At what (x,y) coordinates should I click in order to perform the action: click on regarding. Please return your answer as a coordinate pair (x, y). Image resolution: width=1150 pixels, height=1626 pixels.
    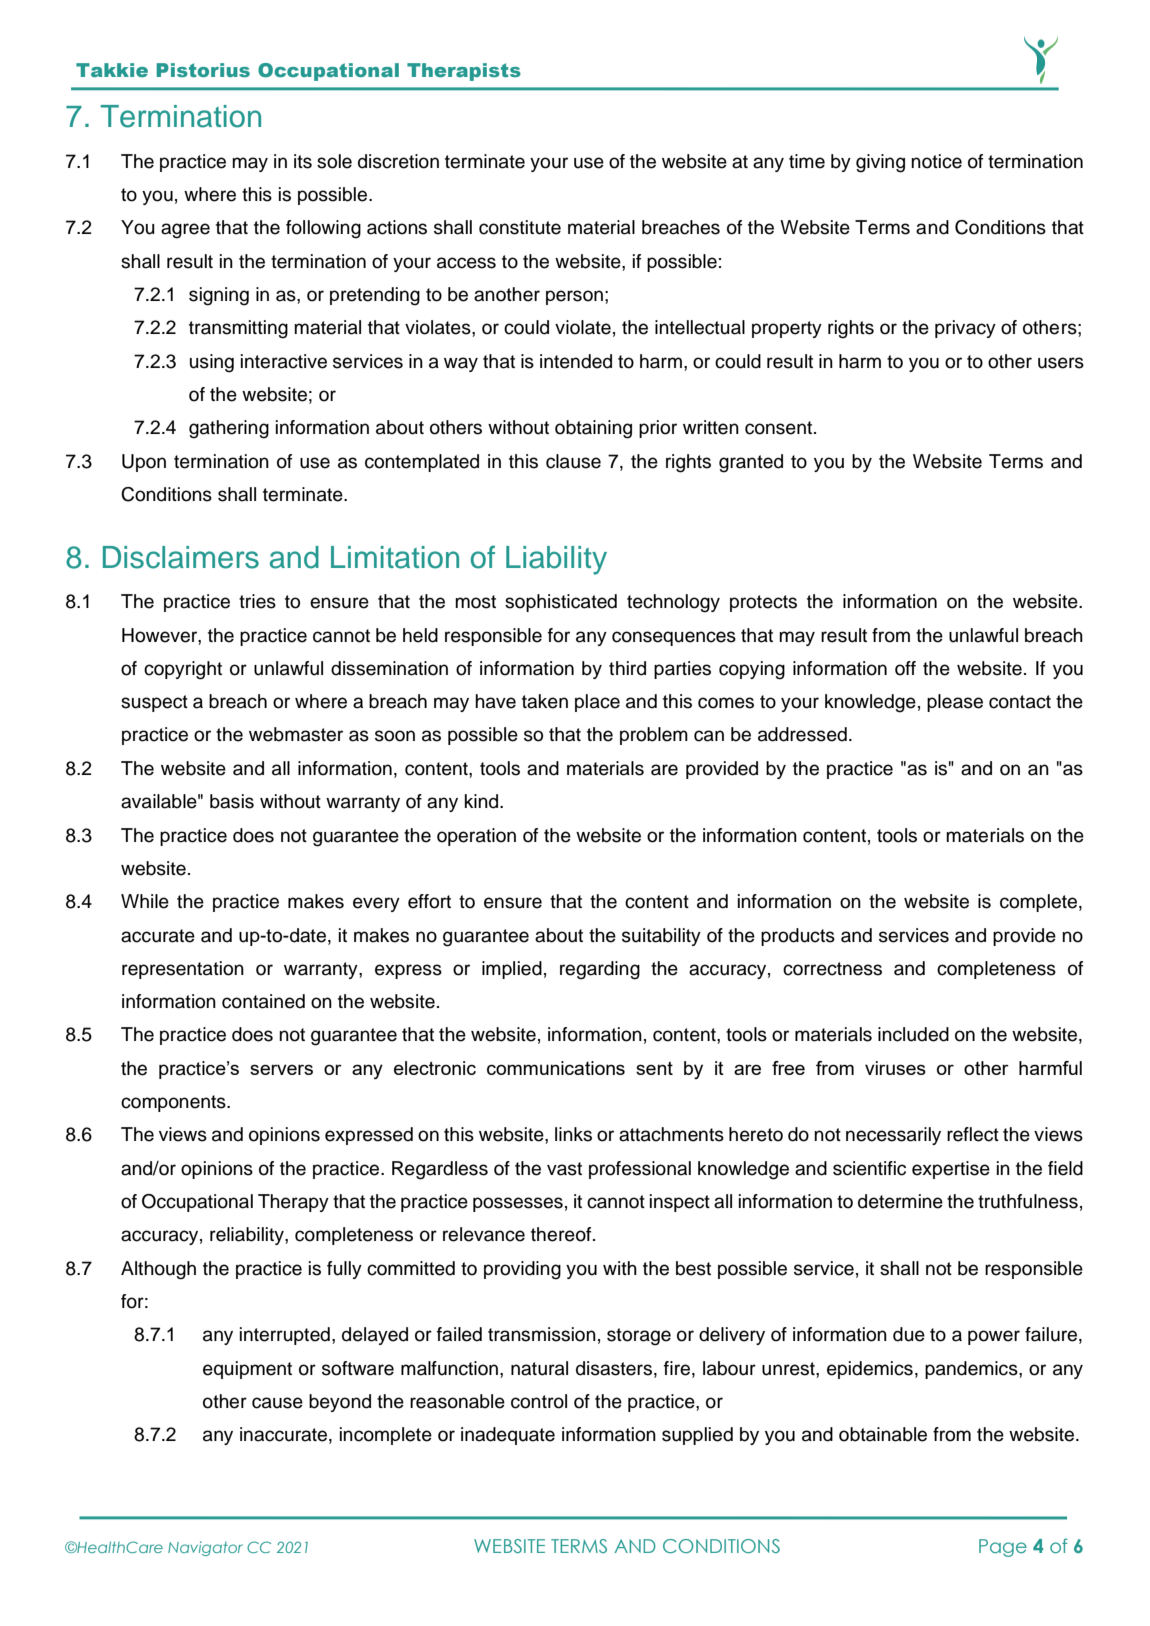
    Looking at the image, I should click on (600, 970).
